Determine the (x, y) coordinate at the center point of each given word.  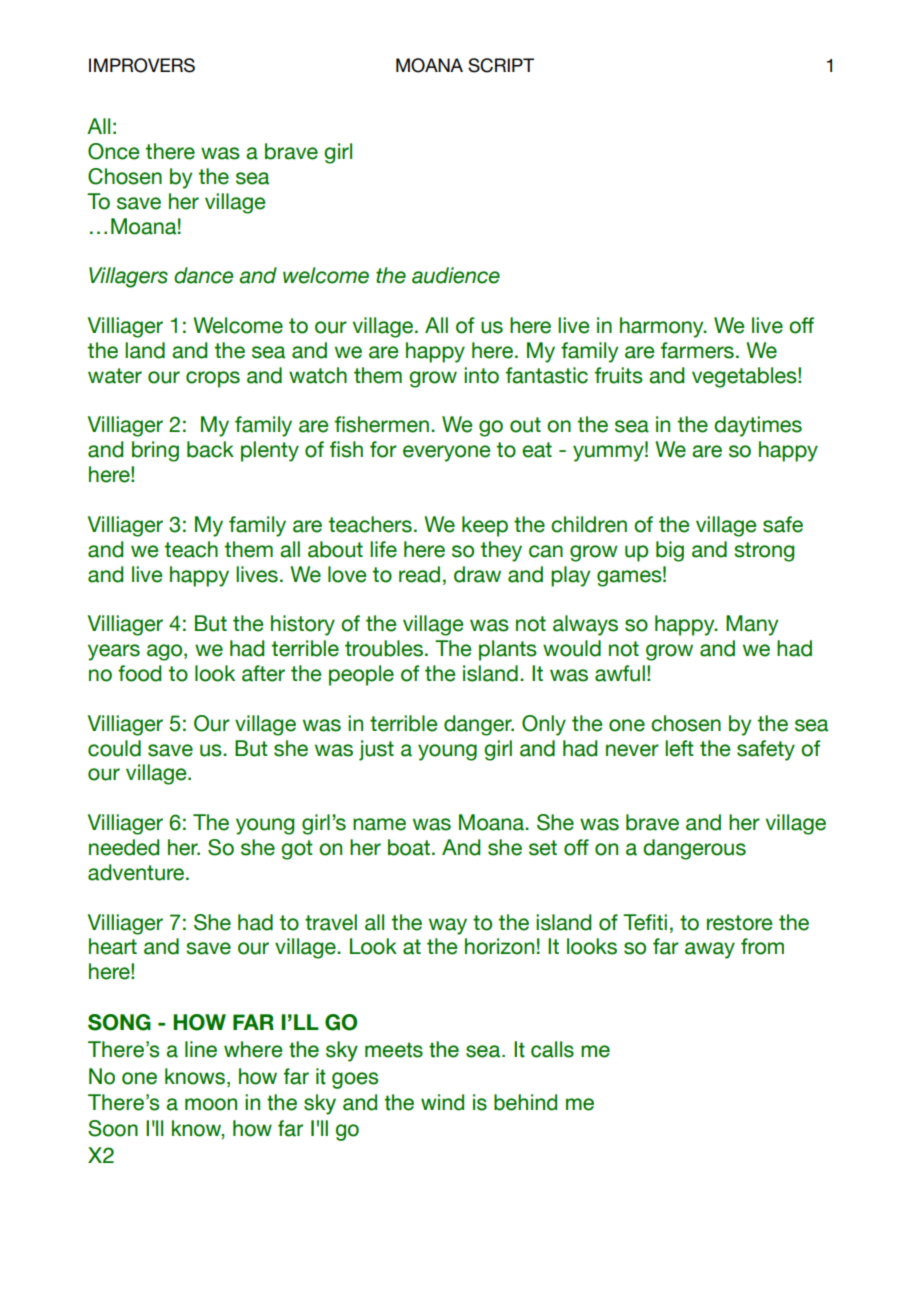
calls (552, 1049)
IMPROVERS (142, 65)
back (210, 449)
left (679, 748)
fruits (619, 375)
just (376, 750)
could (114, 748)
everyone (446, 453)
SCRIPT (501, 65)
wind (442, 1102)
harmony (663, 327)
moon (211, 1104)
